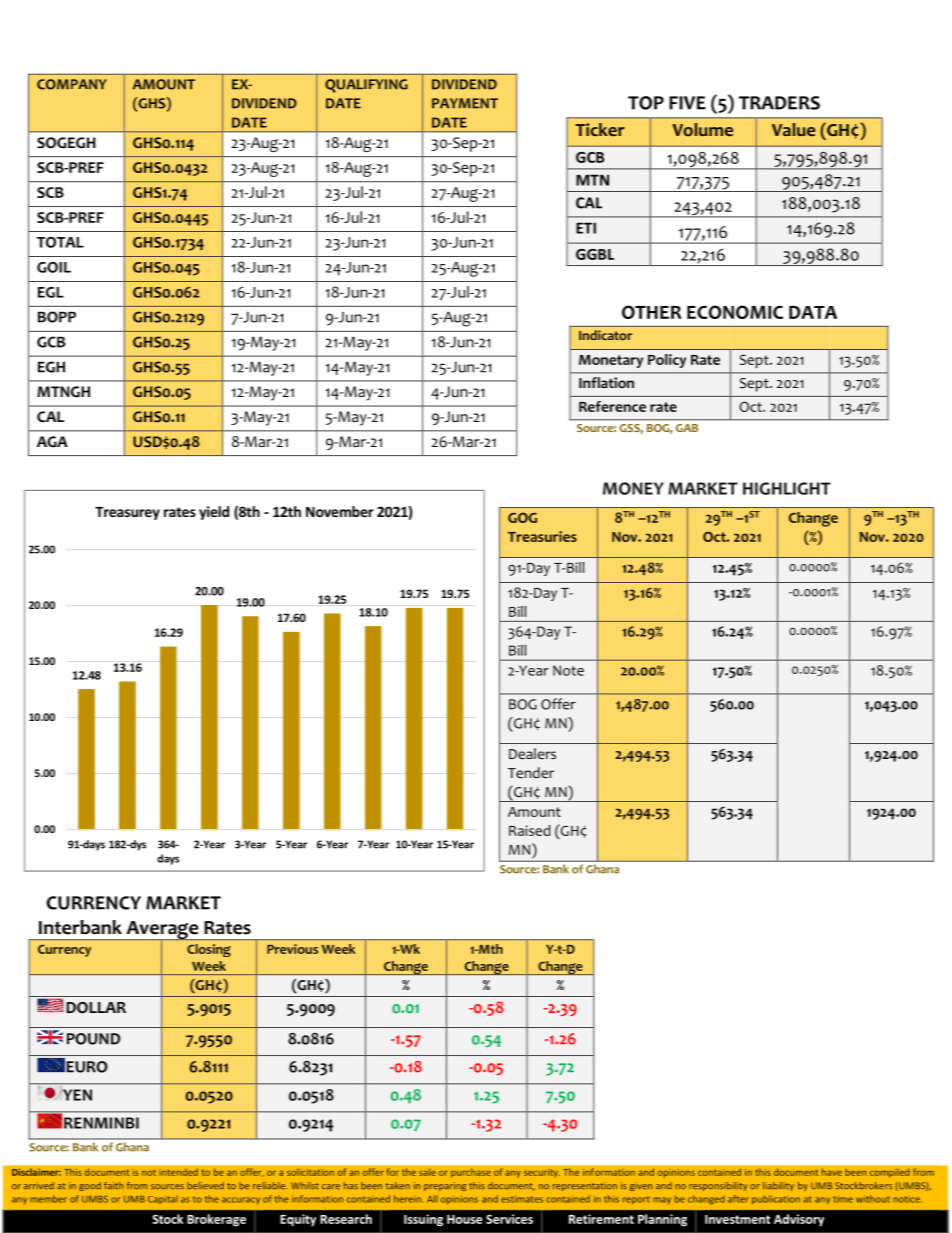 Image resolution: width=952 pixels, height=1233 pixels. Describe the element at coordinates (568, 670) in the screenshot. I see `Note` at that location.
